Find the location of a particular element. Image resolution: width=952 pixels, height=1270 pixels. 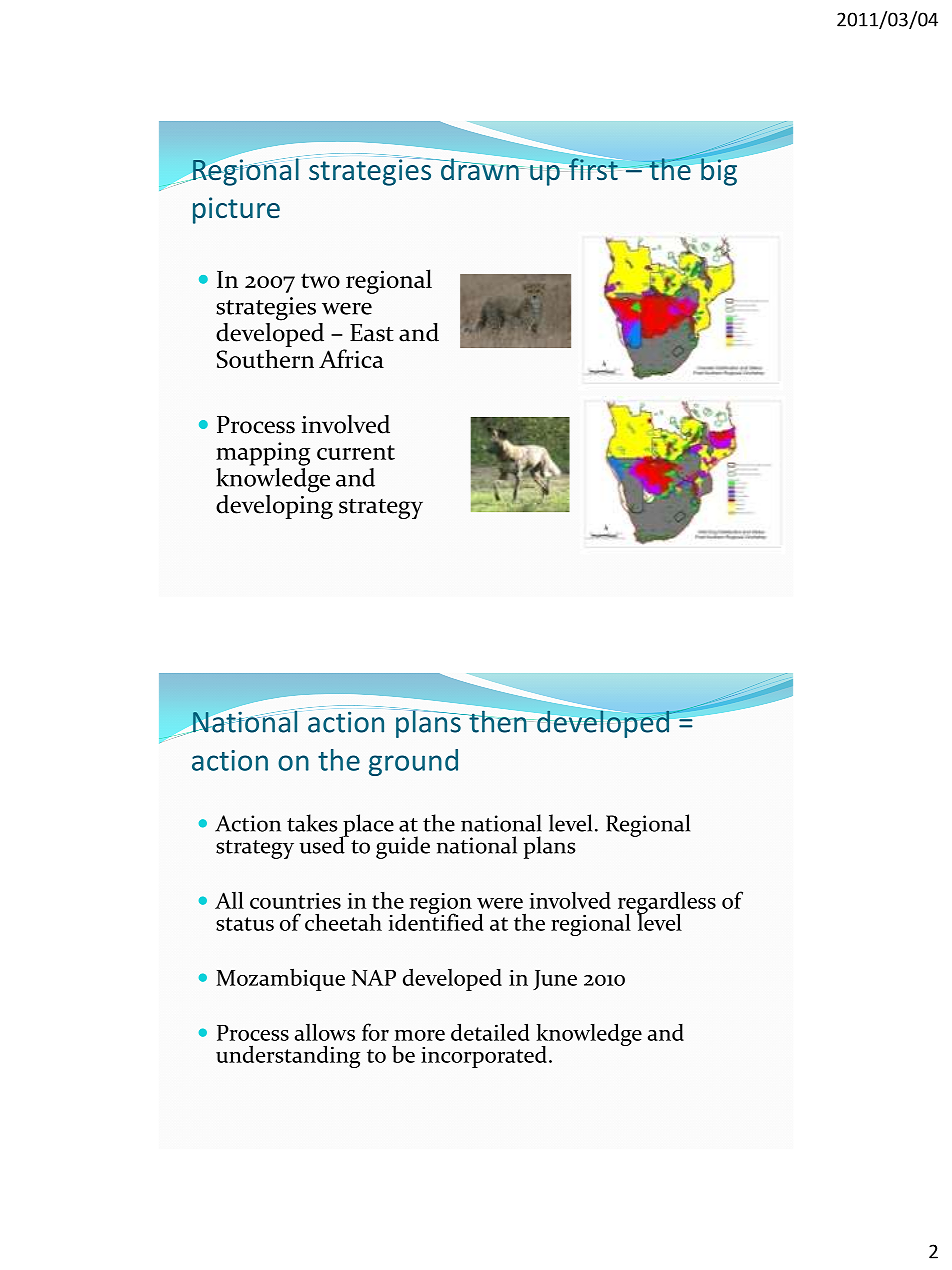

two is located at coordinates (320, 280).
